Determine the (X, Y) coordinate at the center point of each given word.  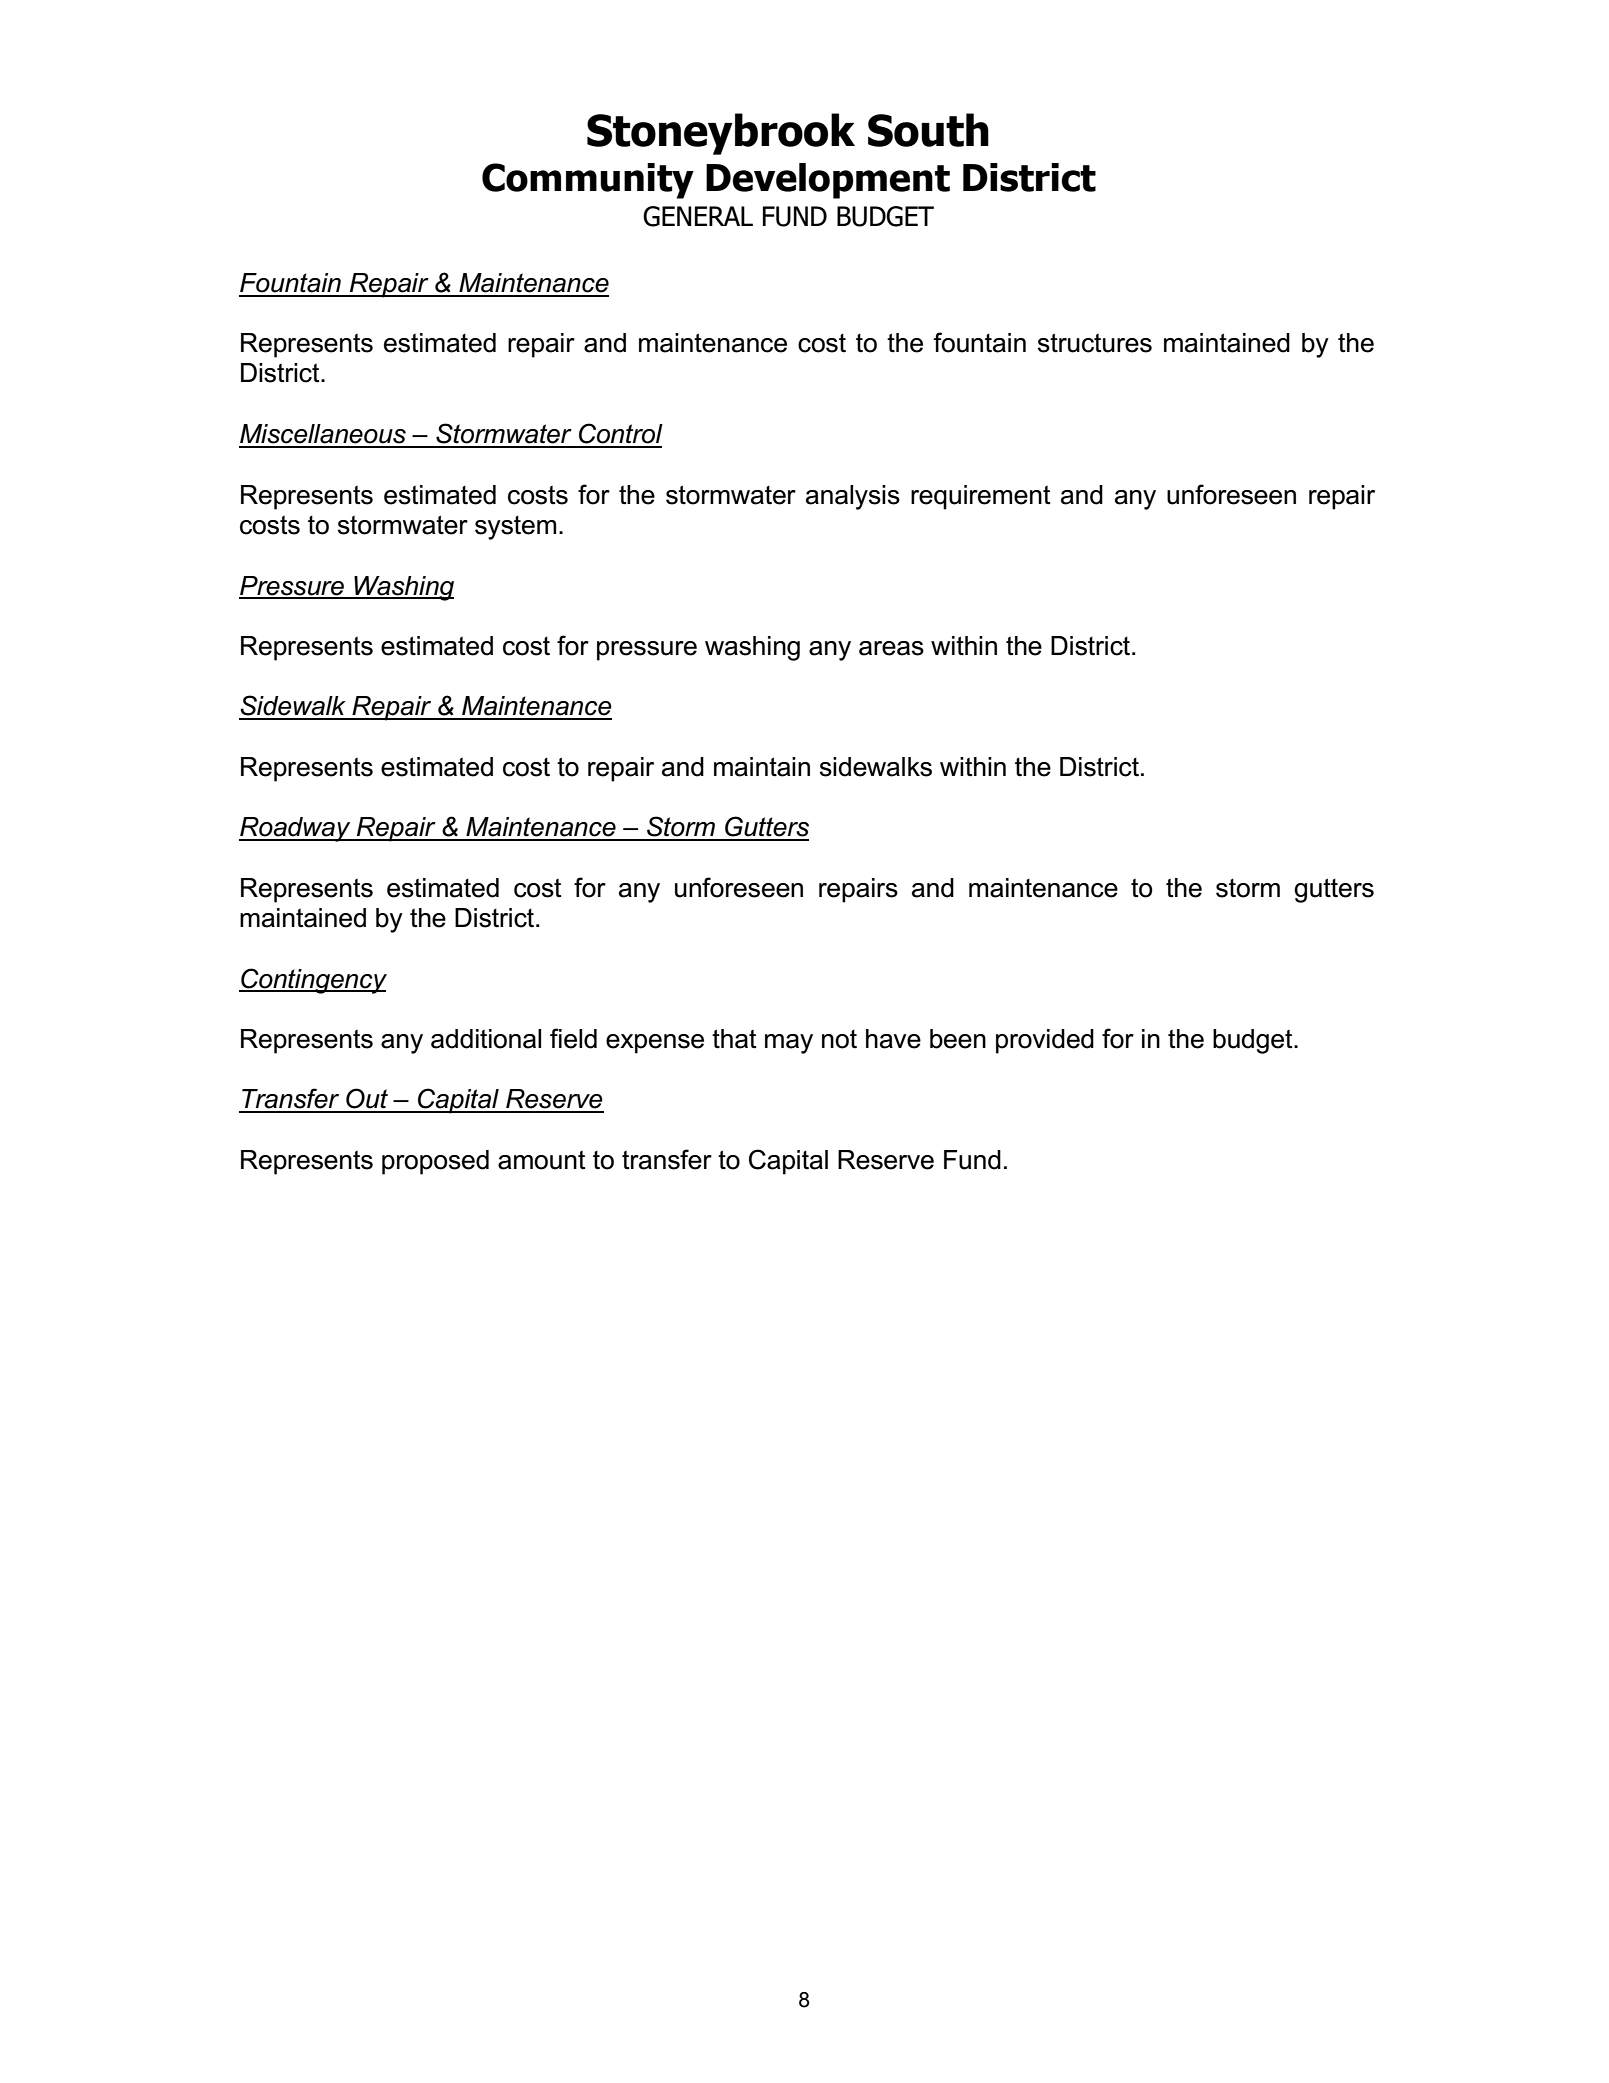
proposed (435, 1162)
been (958, 1039)
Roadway (296, 829)
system (515, 528)
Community (588, 181)
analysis (853, 497)
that (734, 1039)
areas (891, 648)
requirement (981, 497)
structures (1095, 343)
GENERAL (698, 216)
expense (655, 1044)
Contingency (313, 981)
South (928, 130)
